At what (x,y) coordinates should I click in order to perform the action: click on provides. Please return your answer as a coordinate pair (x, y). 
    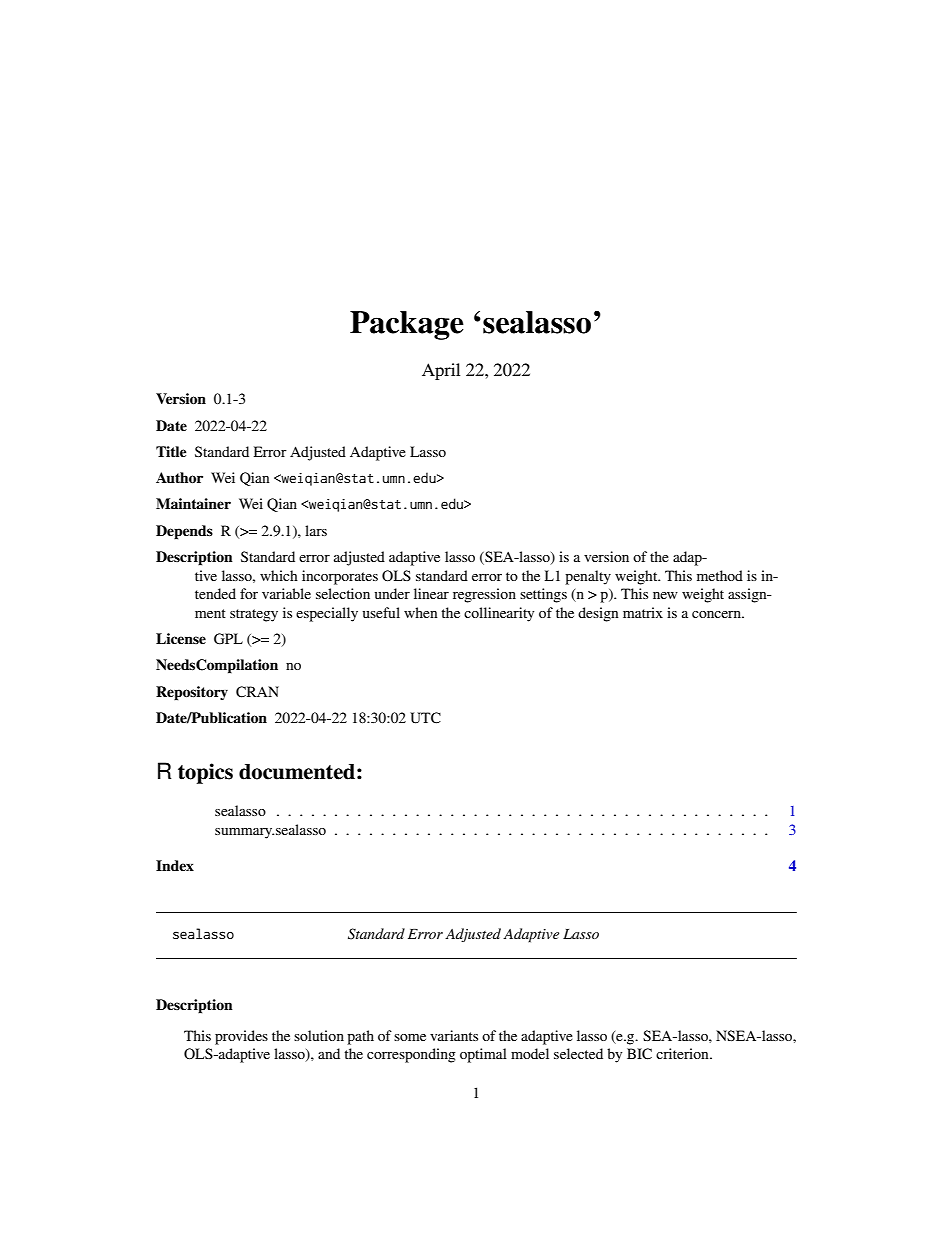
    Looking at the image, I should click on (241, 1037).
